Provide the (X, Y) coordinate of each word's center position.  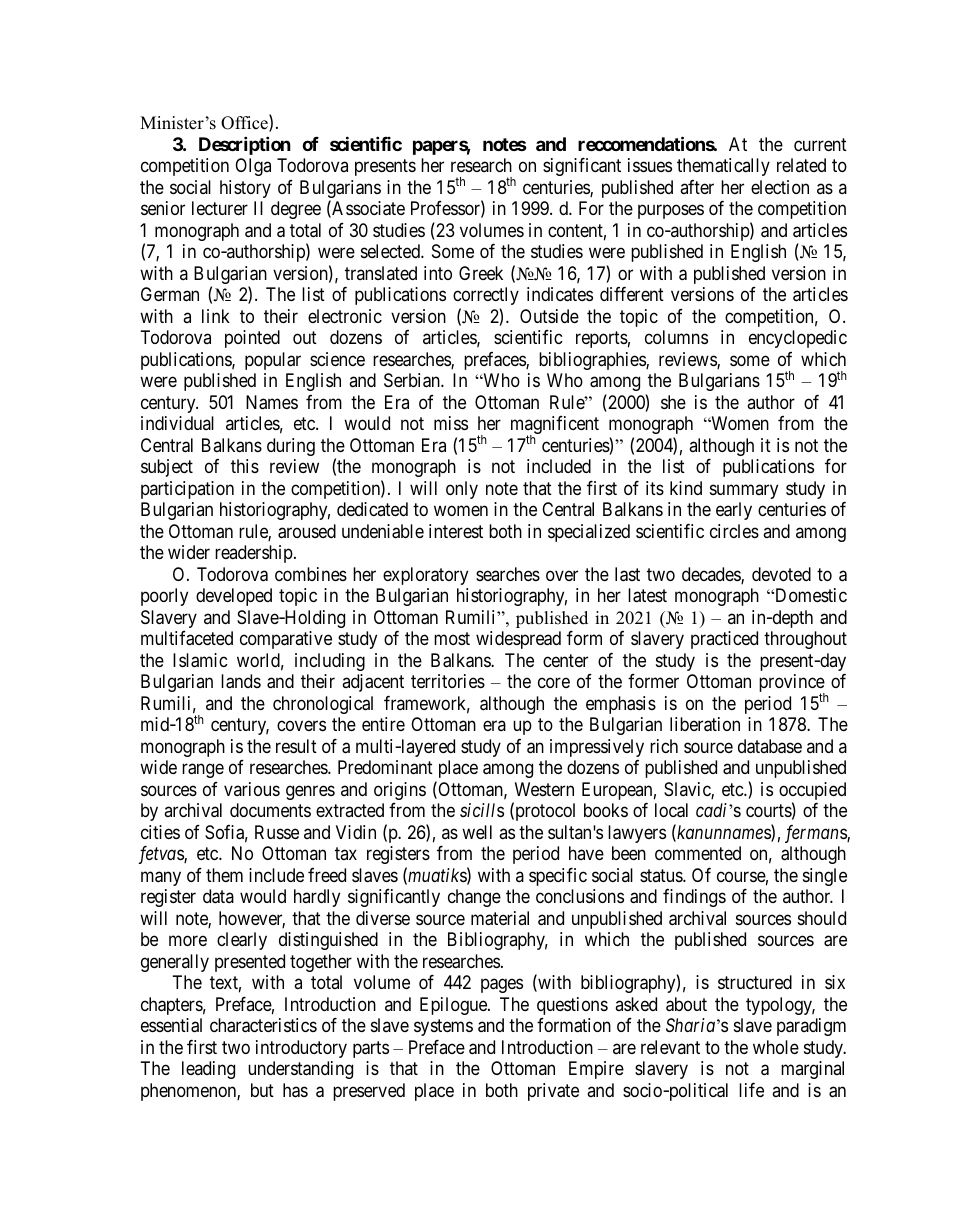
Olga (253, 167)
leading (208, 1070)
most (452, 638)
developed (234, 597)
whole (776, 1047)
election (780, 187)
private (553, 1092)
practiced (724, 640)
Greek (481, 273)
